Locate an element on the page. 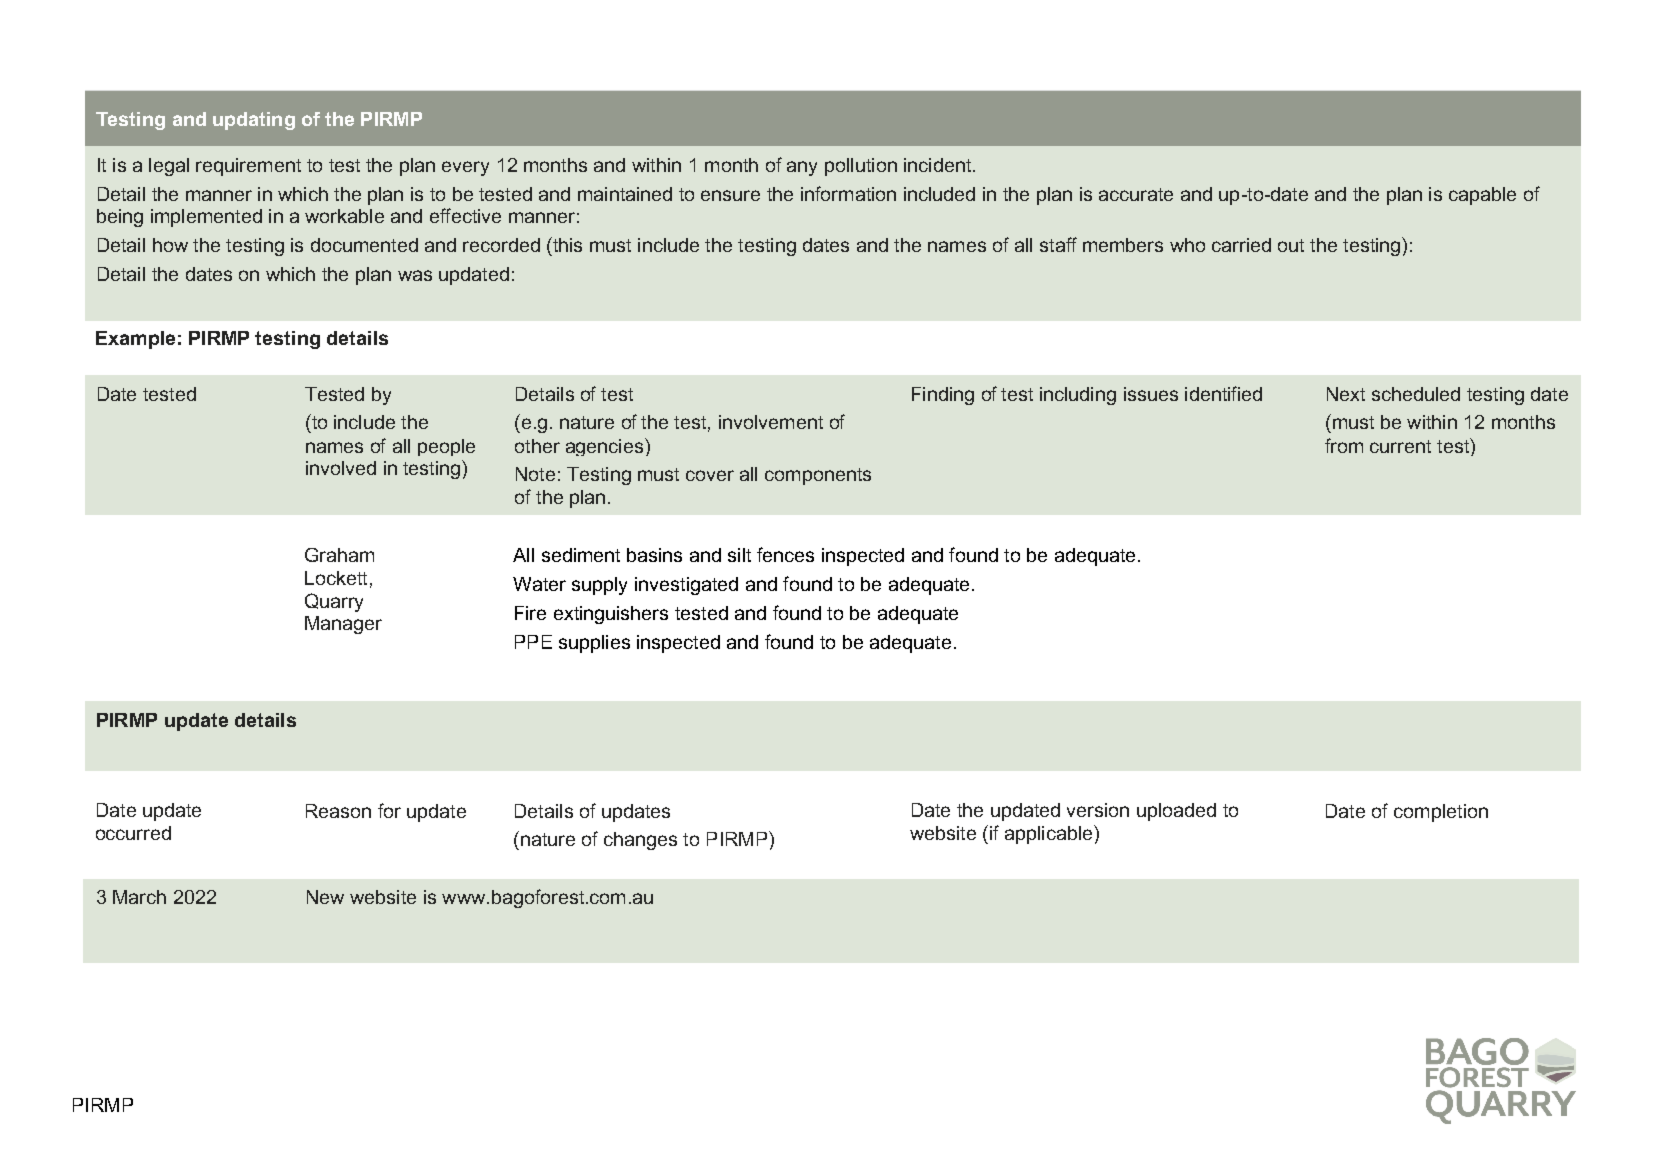 Image resolution: width=1664 pixels, height=1176 pixels. updating is located at coordinates (254, 121).
